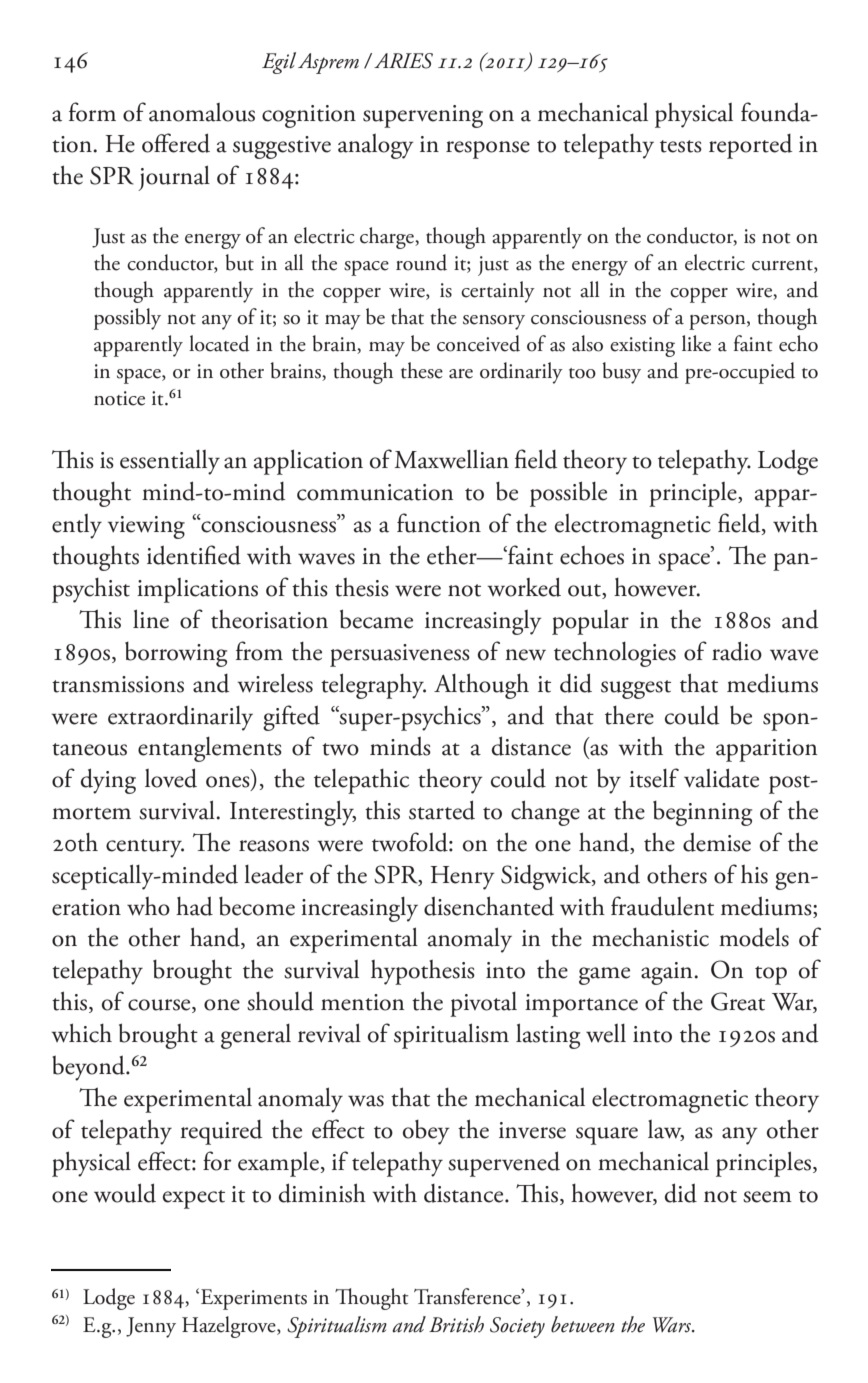 The image size is (868, 1383). I want to click on fraudulent, so click(662, 906).
